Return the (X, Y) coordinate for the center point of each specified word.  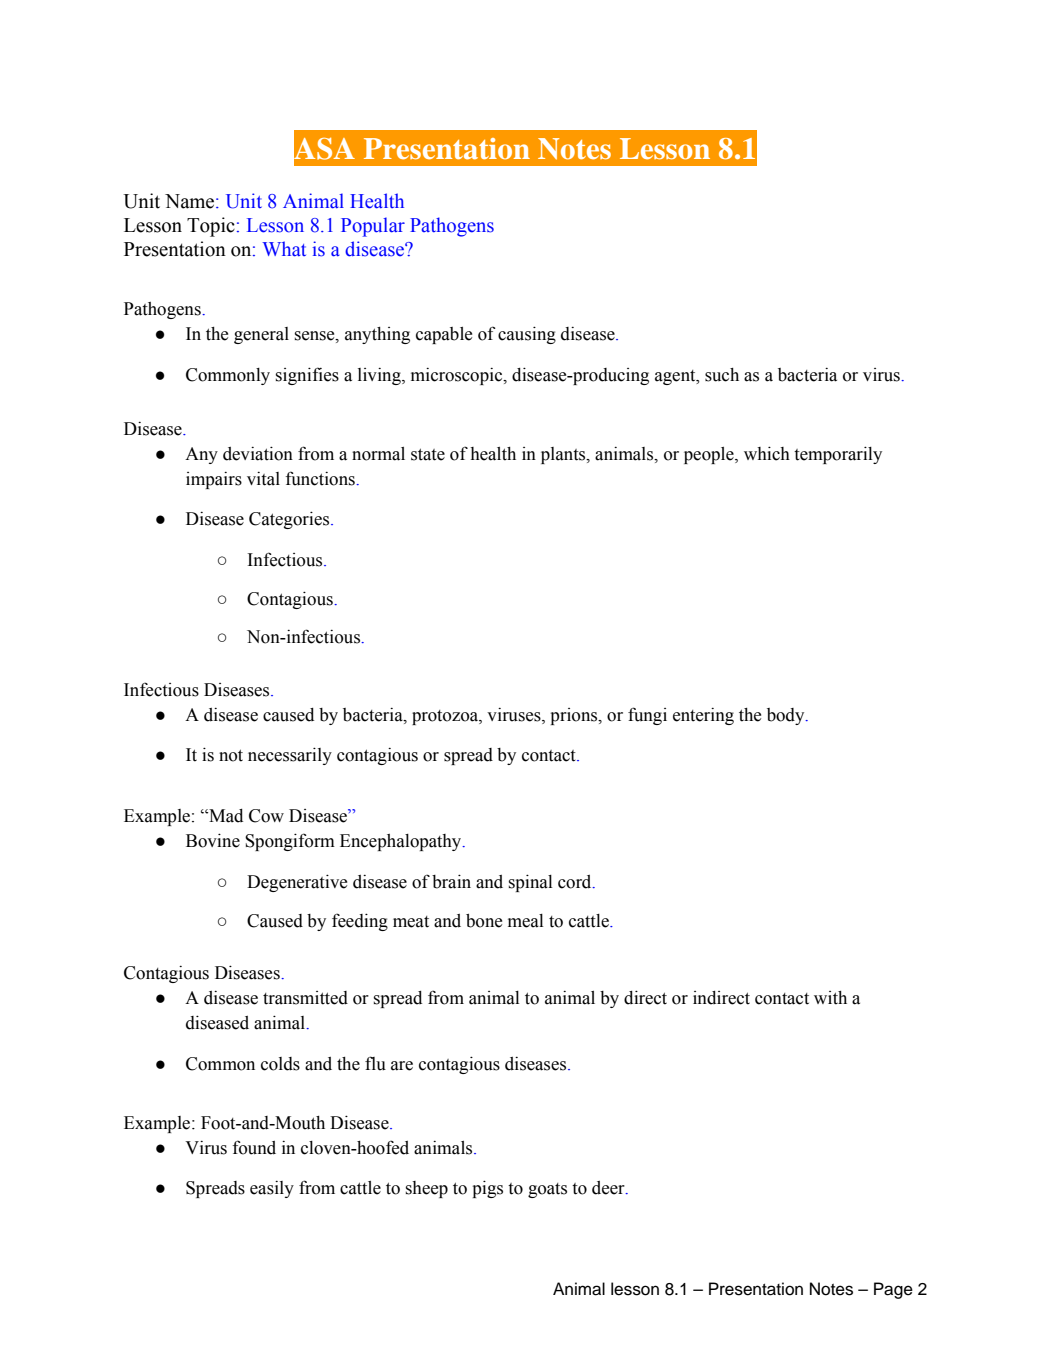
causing (527, 335)
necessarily (290, 756)
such (722, 375)
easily (272, 1189)
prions (575, 716)
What (284, 249)
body (787, 716)
